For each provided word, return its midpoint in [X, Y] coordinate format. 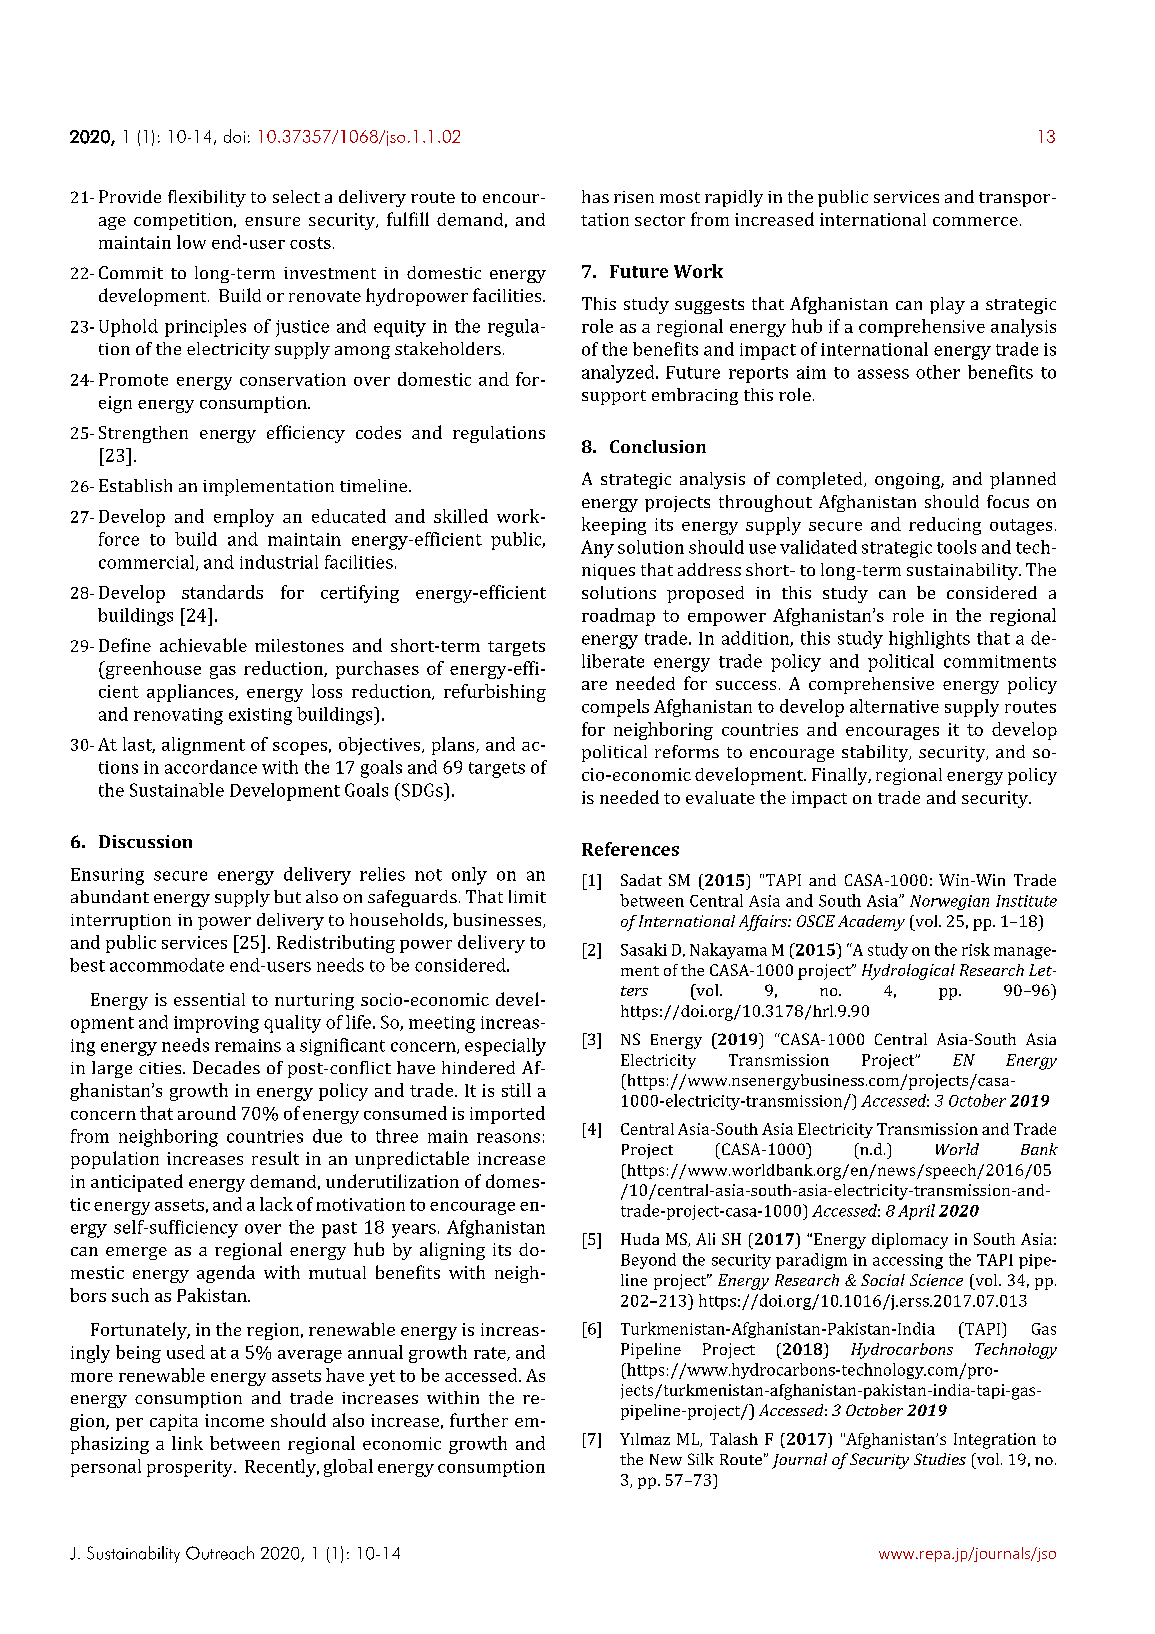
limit [527, 896]
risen [634, 197]
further [479, 1420]
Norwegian [949, 902]
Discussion [145, 841]
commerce [975, 221]
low [191, 242]
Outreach [220, 1553]
